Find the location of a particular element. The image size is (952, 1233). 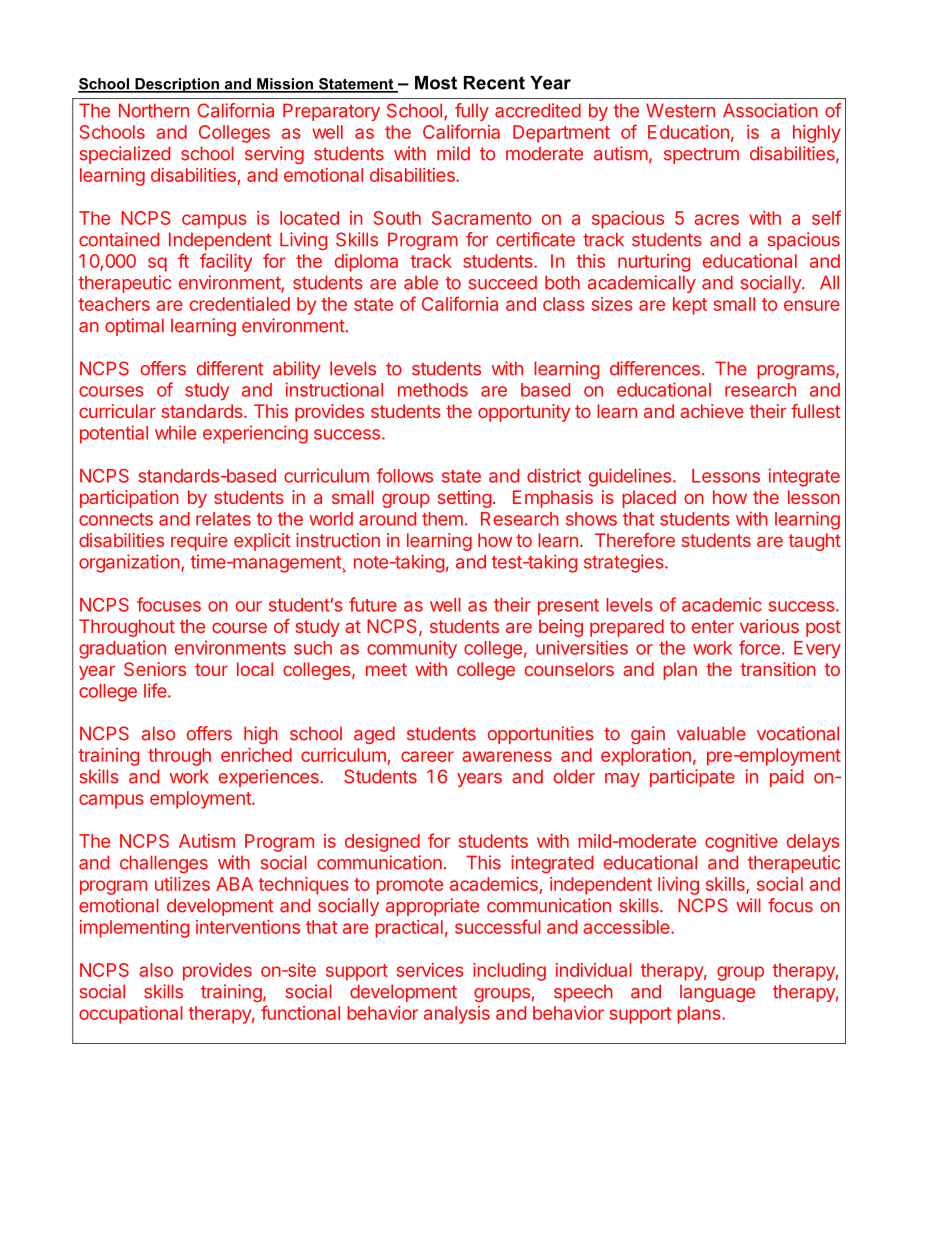

Association is located at coordinates (770, 110).
